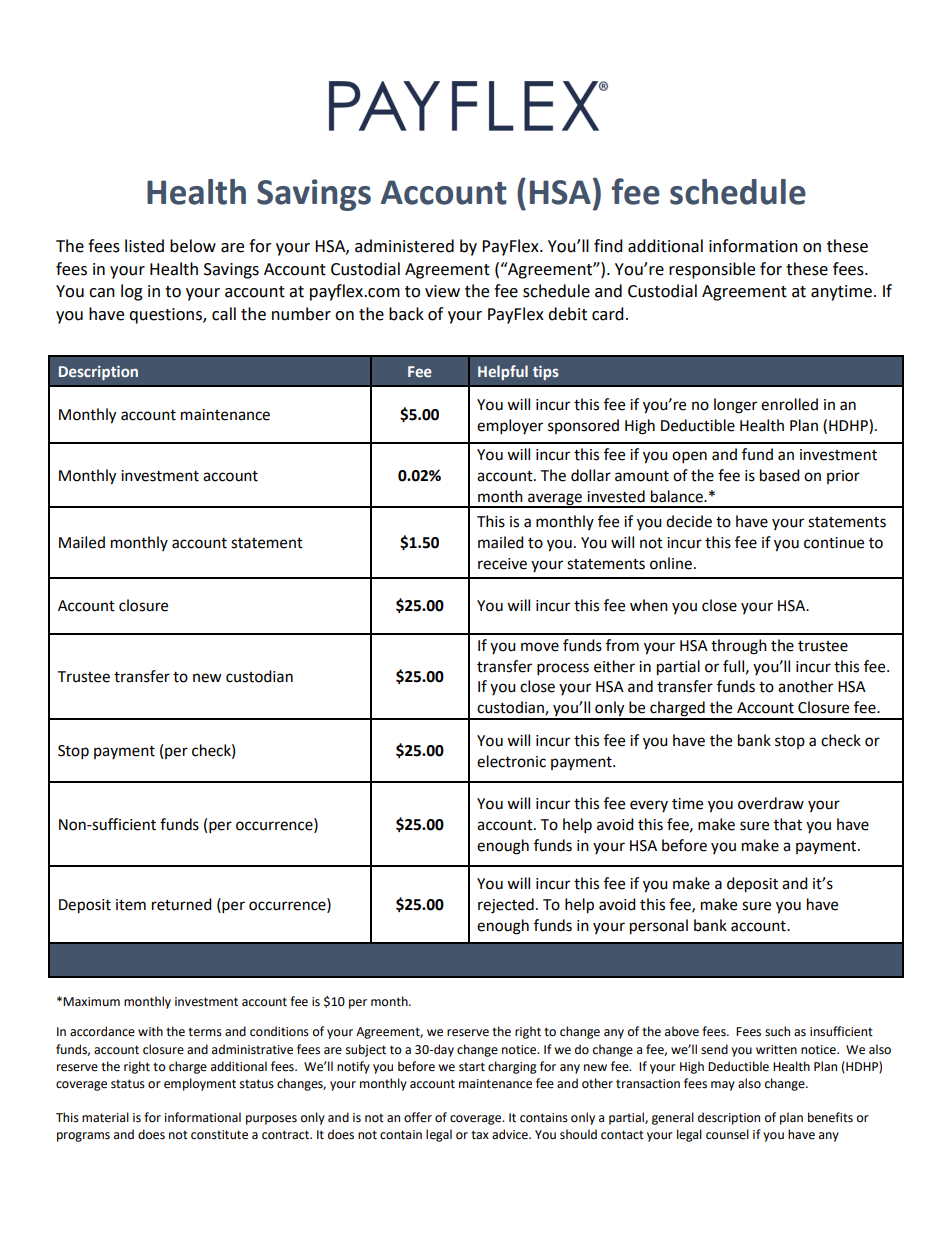 The height and width of the document is (1233, 952). What do you see at coordinates (739, 647) in the document?
I see `through` at bounding box center [739, 647].
